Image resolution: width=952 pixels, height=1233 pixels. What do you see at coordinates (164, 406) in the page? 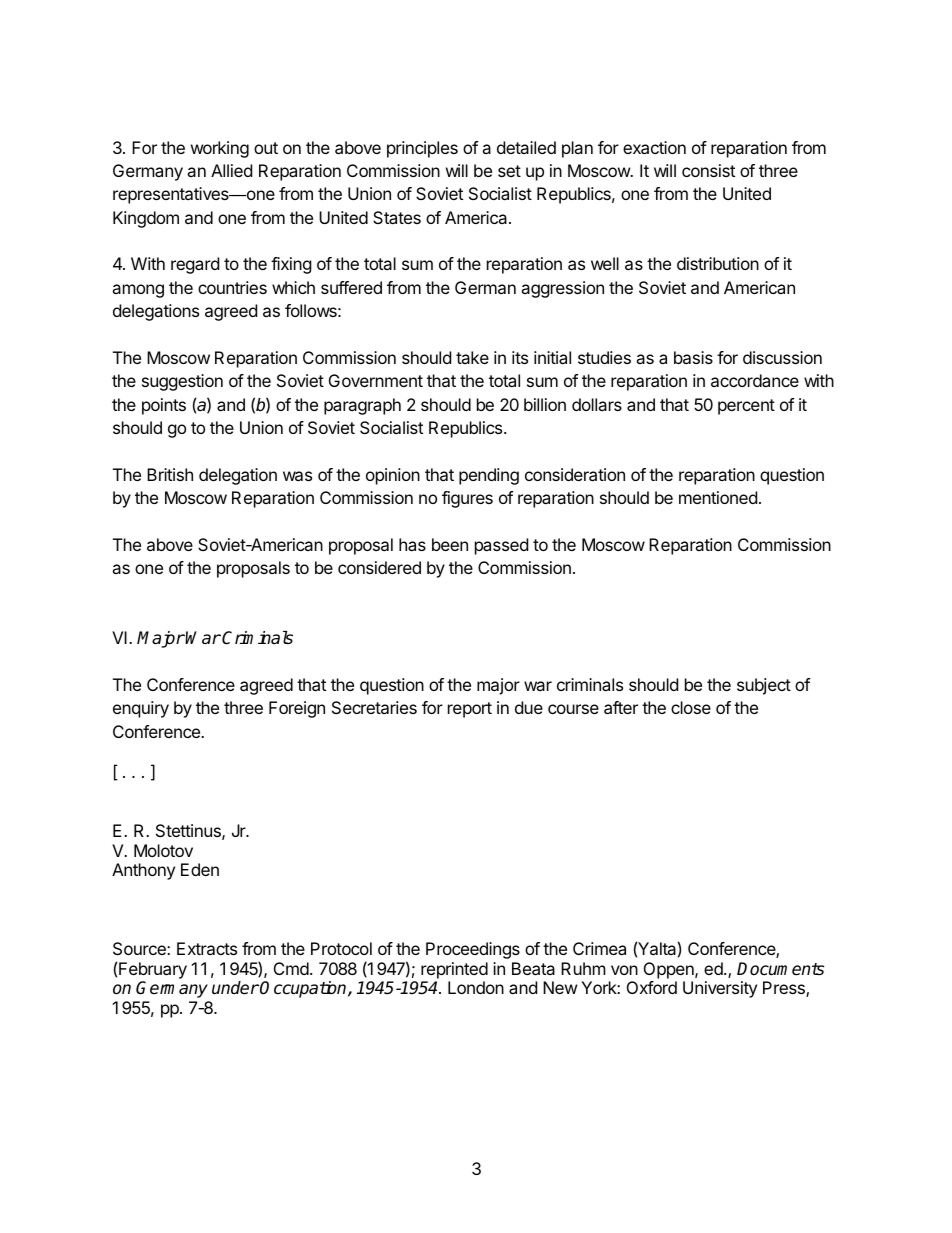
I see `points` at bounding box center [164, 406].
